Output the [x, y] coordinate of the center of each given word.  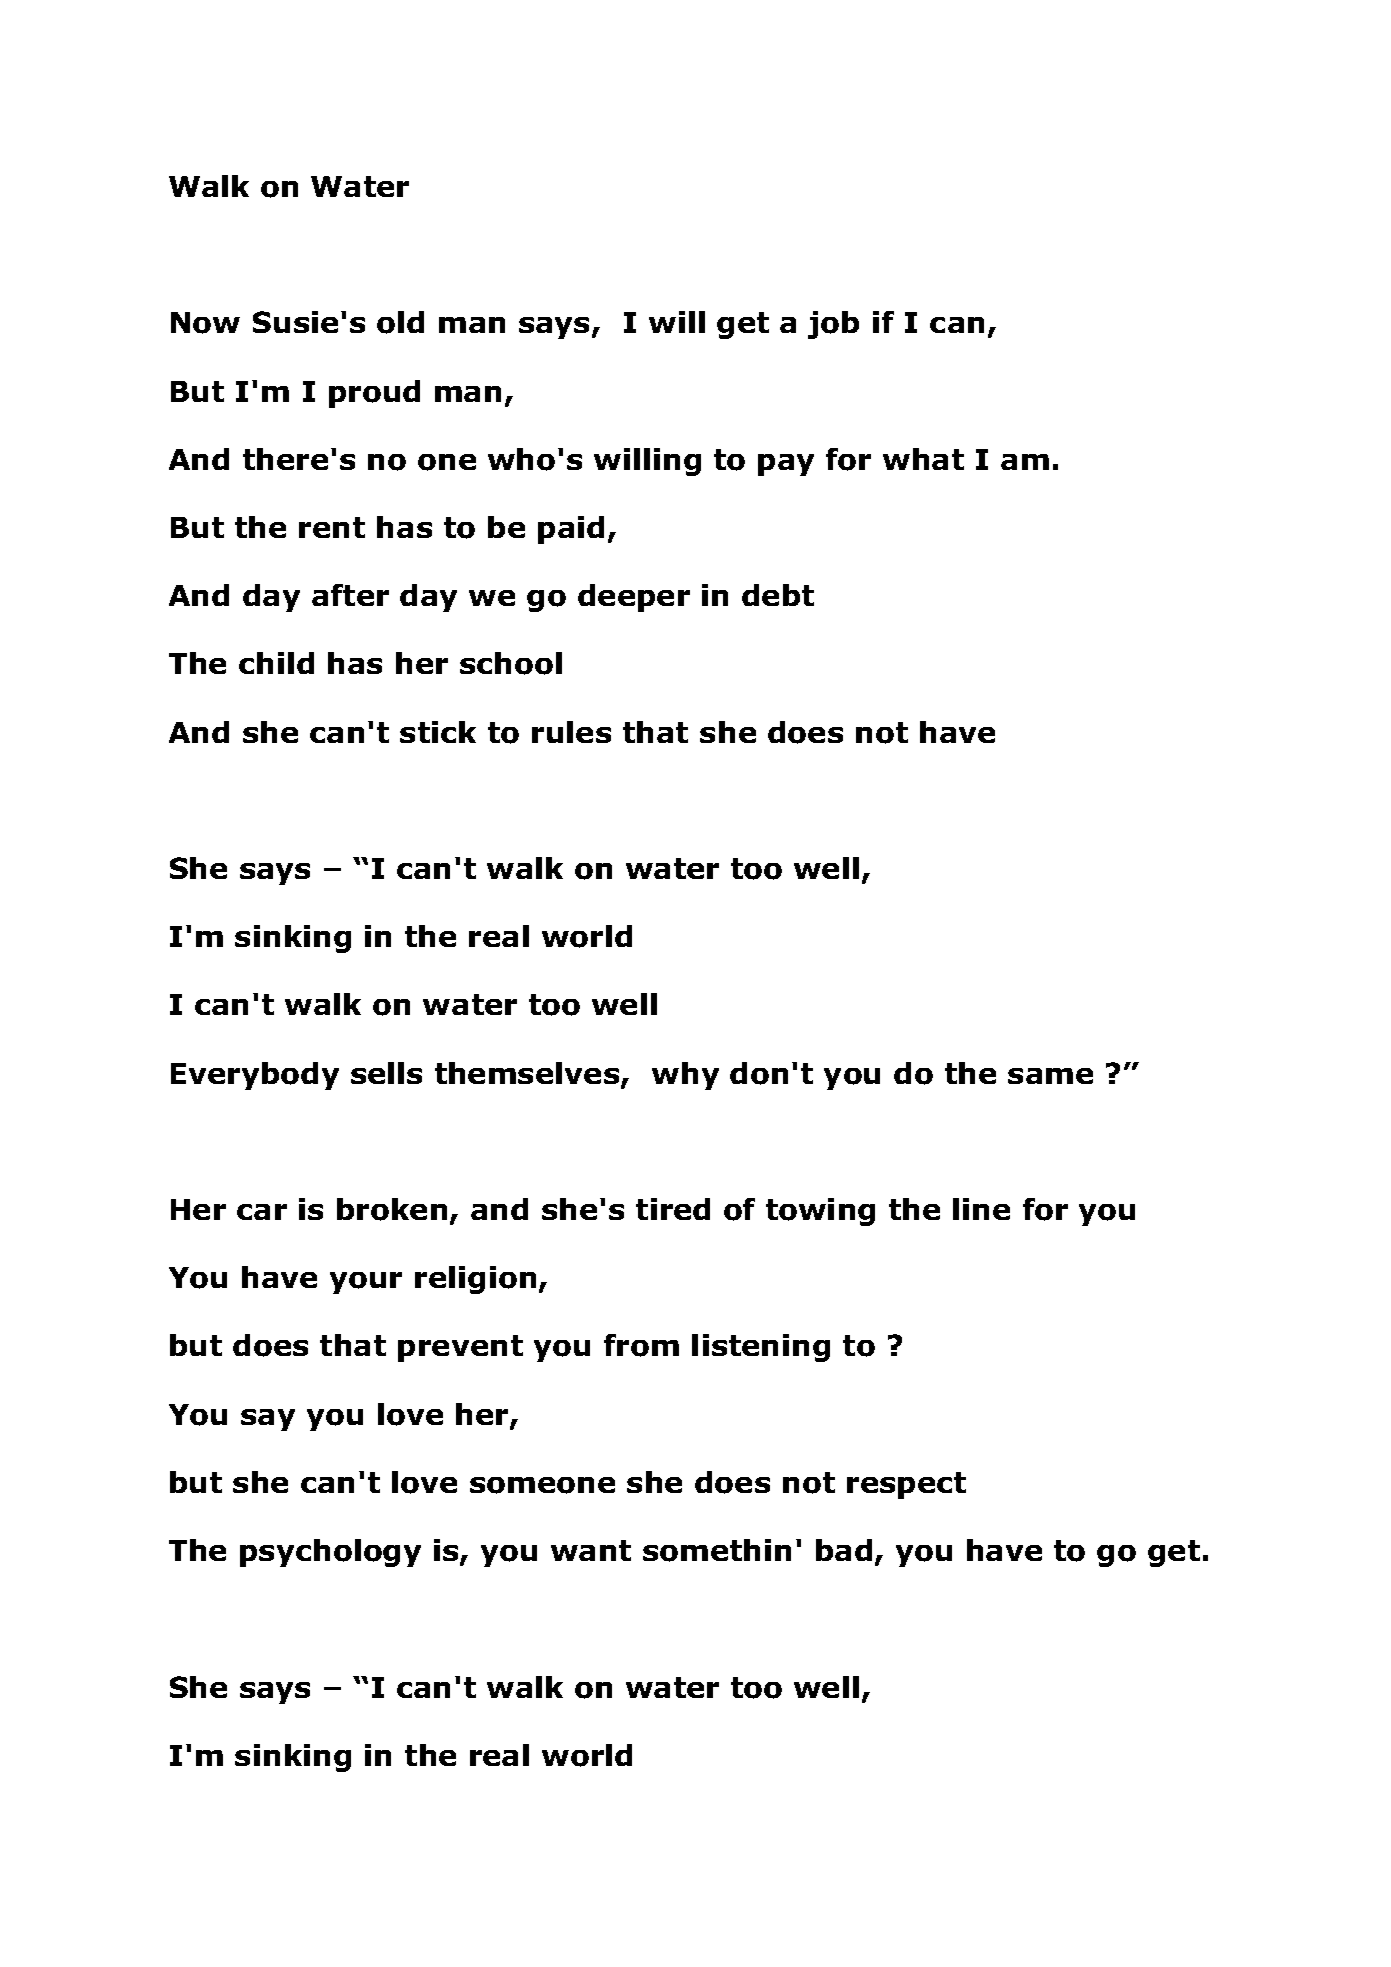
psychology [330, 1553]
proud [374, 394]
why [685, 1076]
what [923, 459]
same [1050, 1076]
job [833, 325]
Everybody [255, 1076]
